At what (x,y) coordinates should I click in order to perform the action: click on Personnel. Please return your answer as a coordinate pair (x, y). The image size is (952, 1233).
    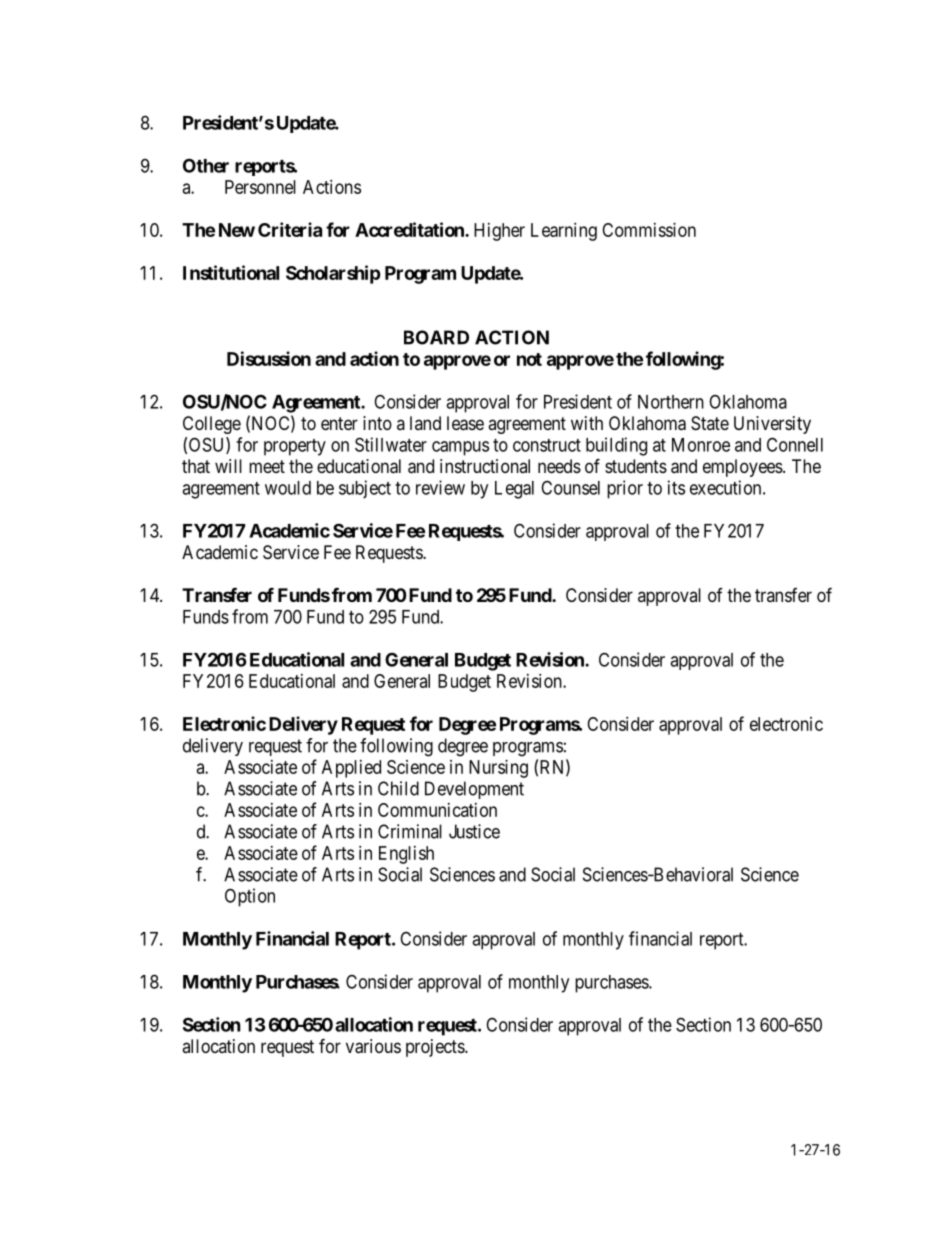
    Looking at the image, I should click on (260, 187).
